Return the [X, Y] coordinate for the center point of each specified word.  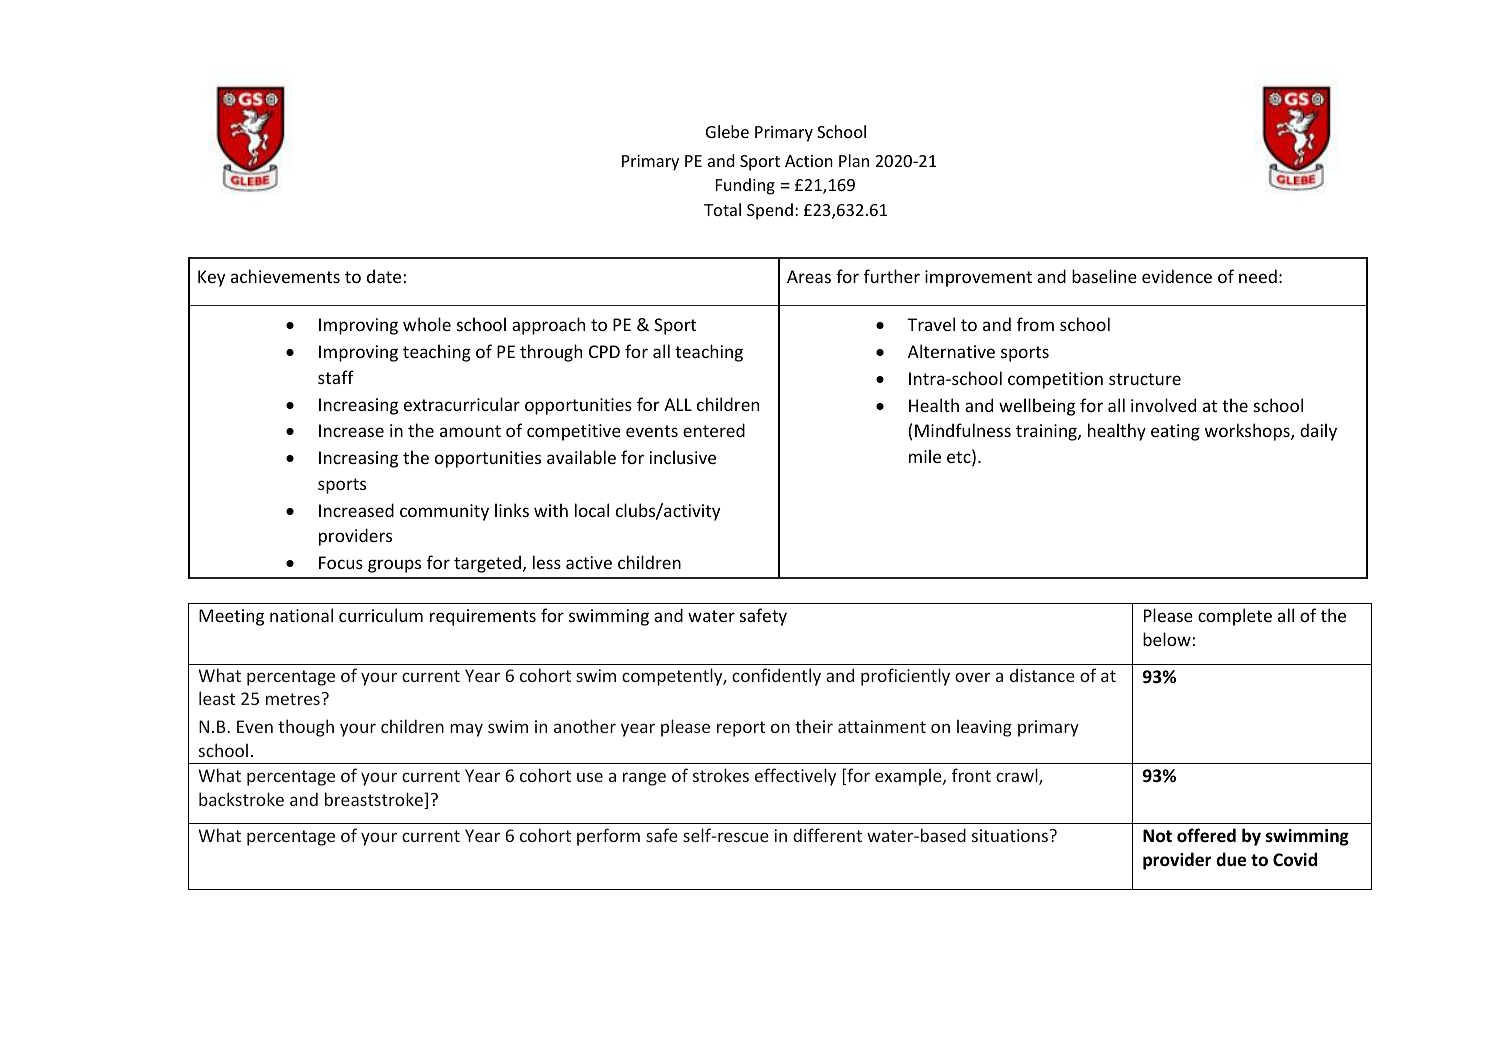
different [827, 835]
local [592, 510]
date [384, 276]
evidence [1177, 276]
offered [1206, 835]
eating [1175, 432]
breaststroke [375, 800]
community [444, 512]
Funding [745, 186]
